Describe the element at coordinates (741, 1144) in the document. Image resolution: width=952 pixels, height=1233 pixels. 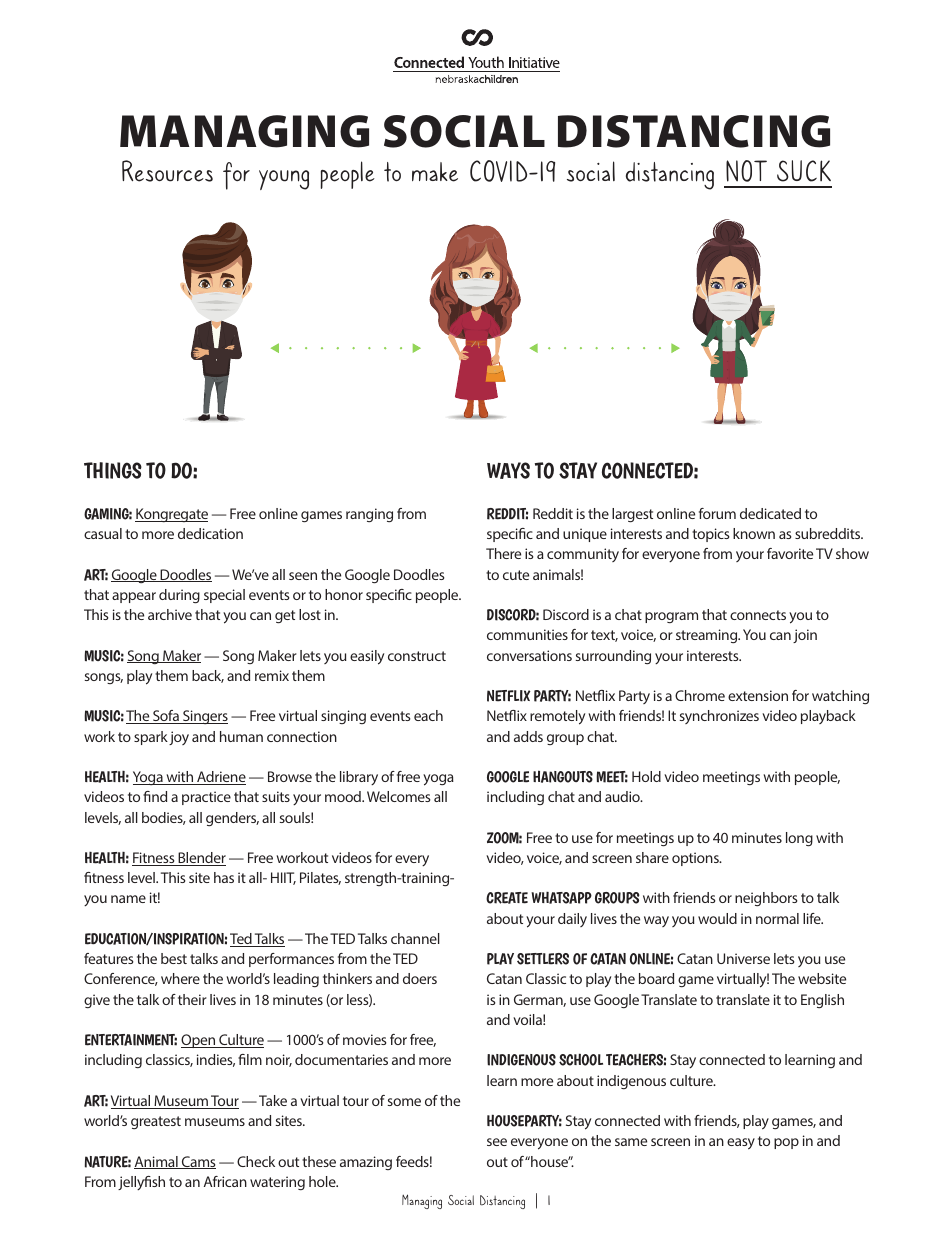
I see `easy` at that location.
